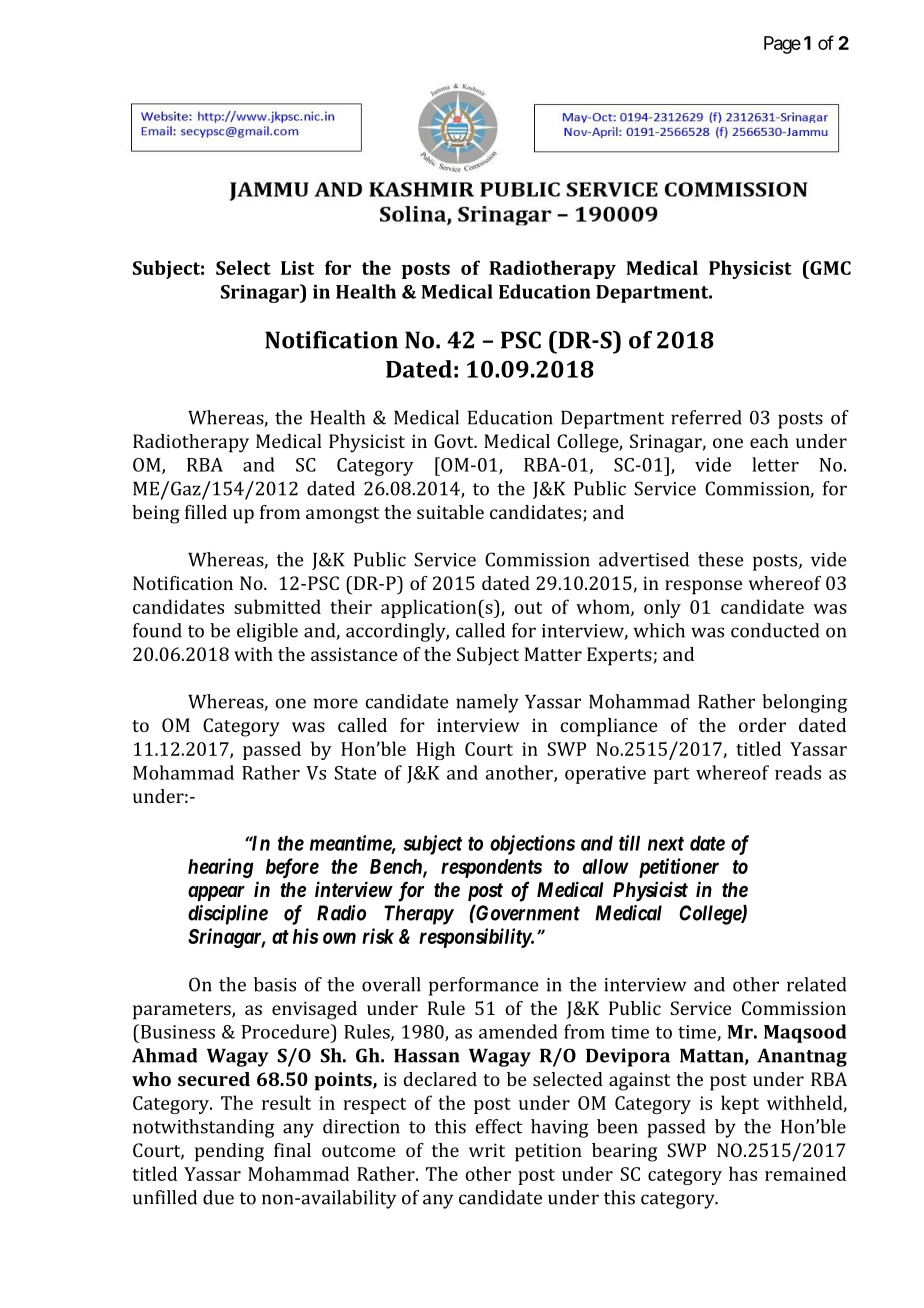 The image size is (924, 1308). What do you see at coordinates (553, 654) in the page?
I see `Matter` at bounding box center [553, 654].
